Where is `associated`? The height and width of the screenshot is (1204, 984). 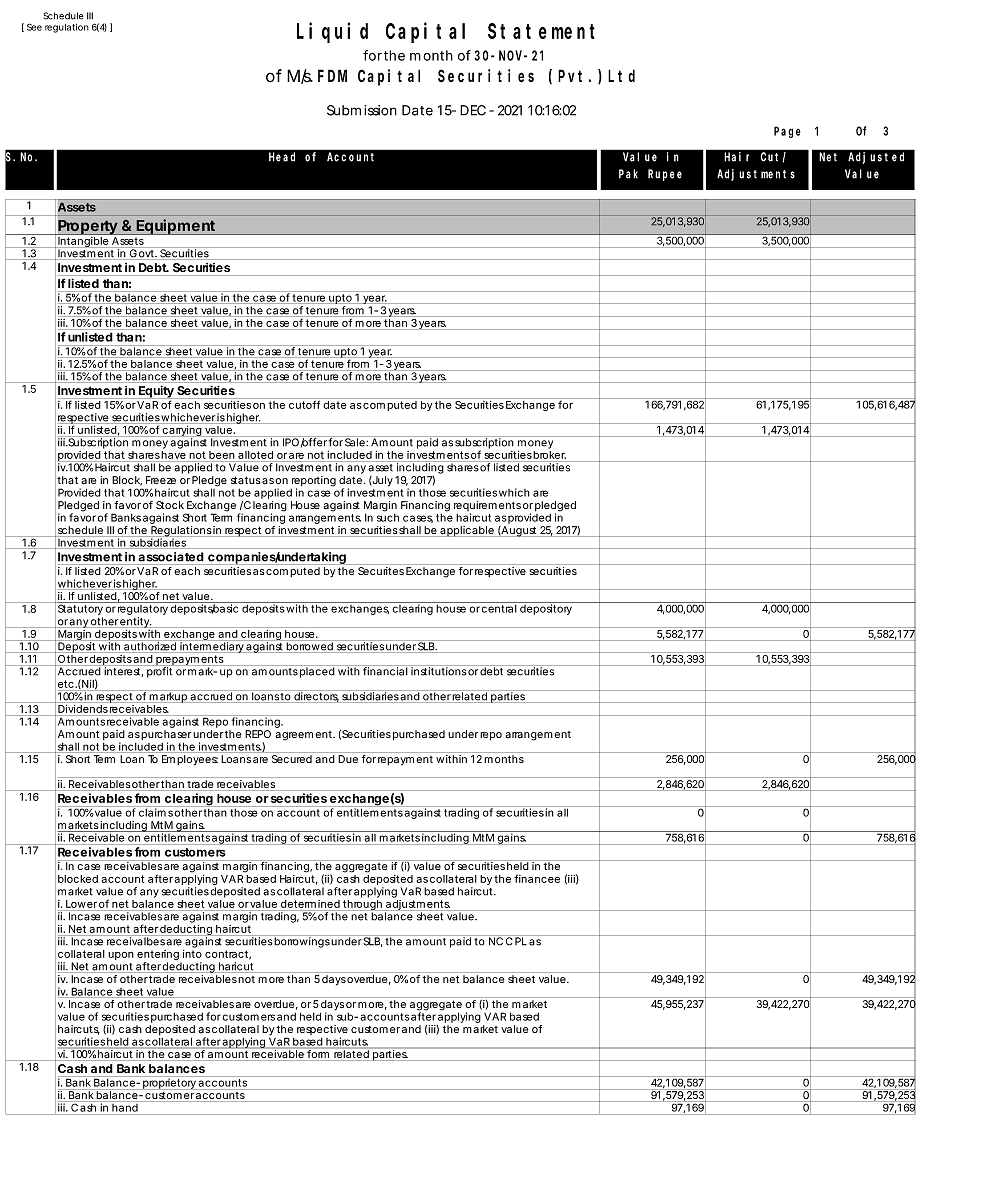 associated is located at coordinates (171, 557).
